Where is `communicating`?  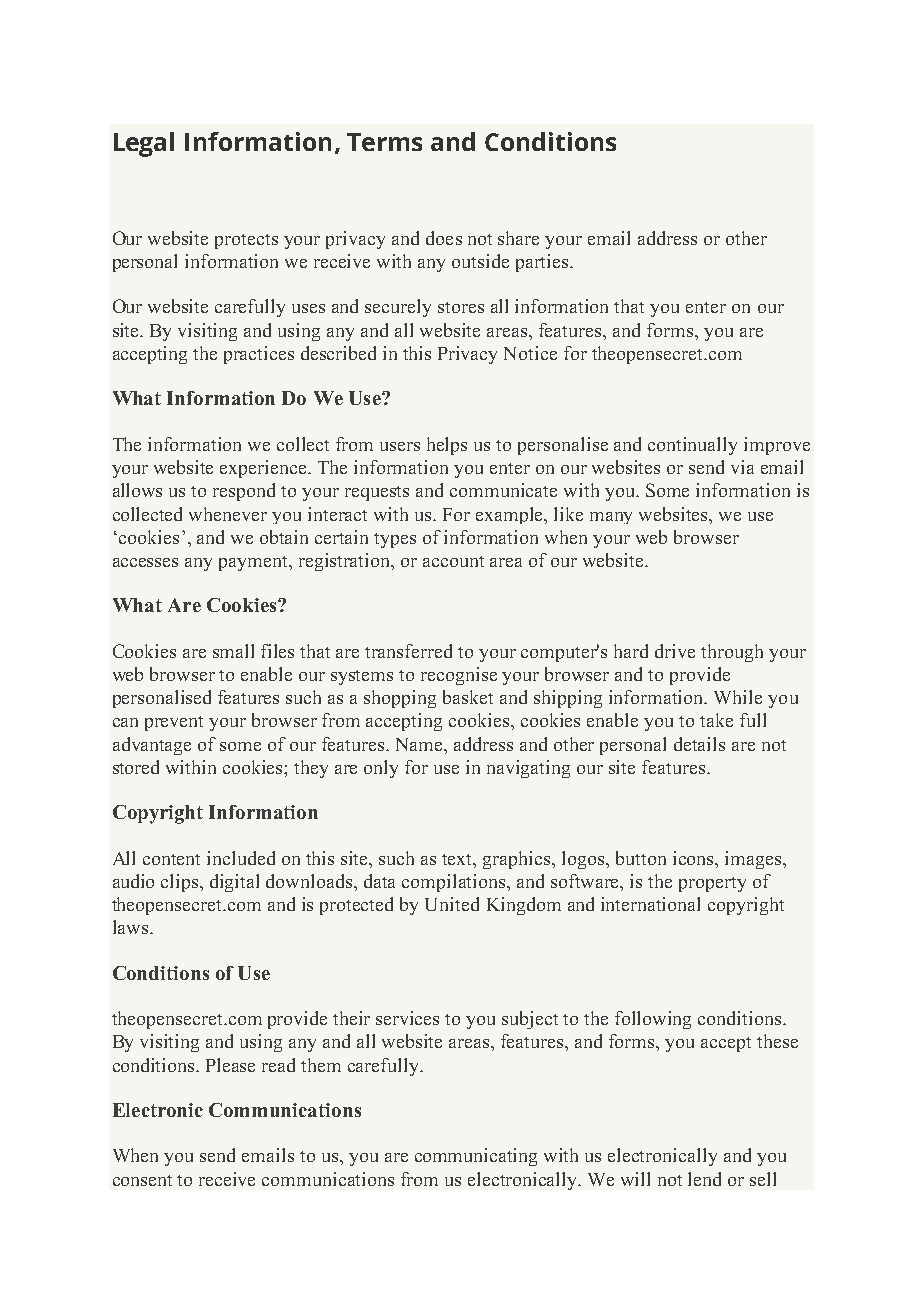
communicating is located at coordinates (476, 1157).
